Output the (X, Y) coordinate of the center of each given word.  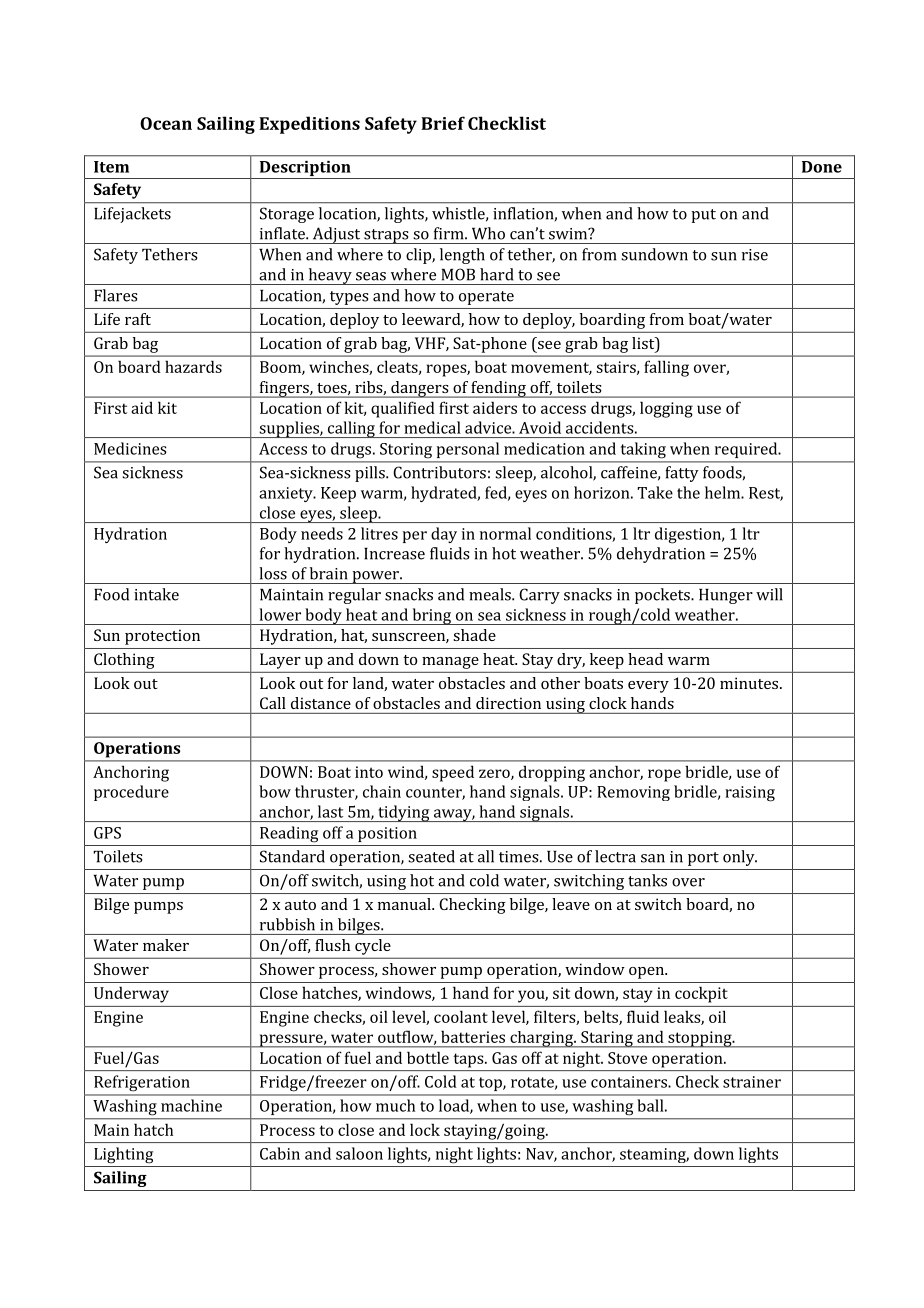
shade (474, 635)
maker (166, 945)
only (740, 858)
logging (666, 409)
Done (822, 167)
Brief (443, 123)
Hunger (726, 596)
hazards (193, 366)
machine (191, 1105)
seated (431, 856)
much (395, 1105)
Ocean (166, 123)
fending (498, 389)
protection (162, 637)
